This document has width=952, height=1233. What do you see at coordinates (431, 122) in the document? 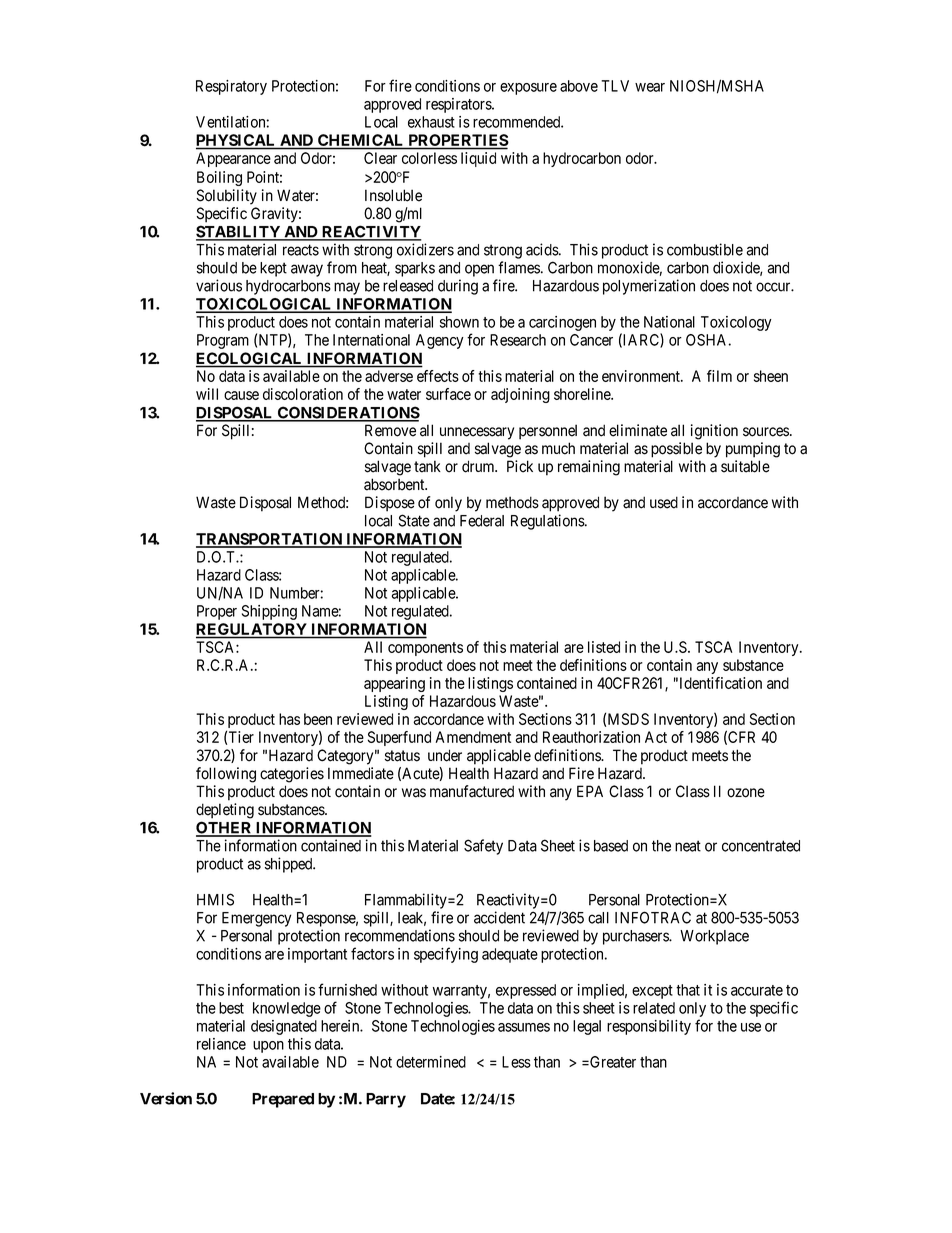
I see `exhaust` at bounding box center [431, 122].
